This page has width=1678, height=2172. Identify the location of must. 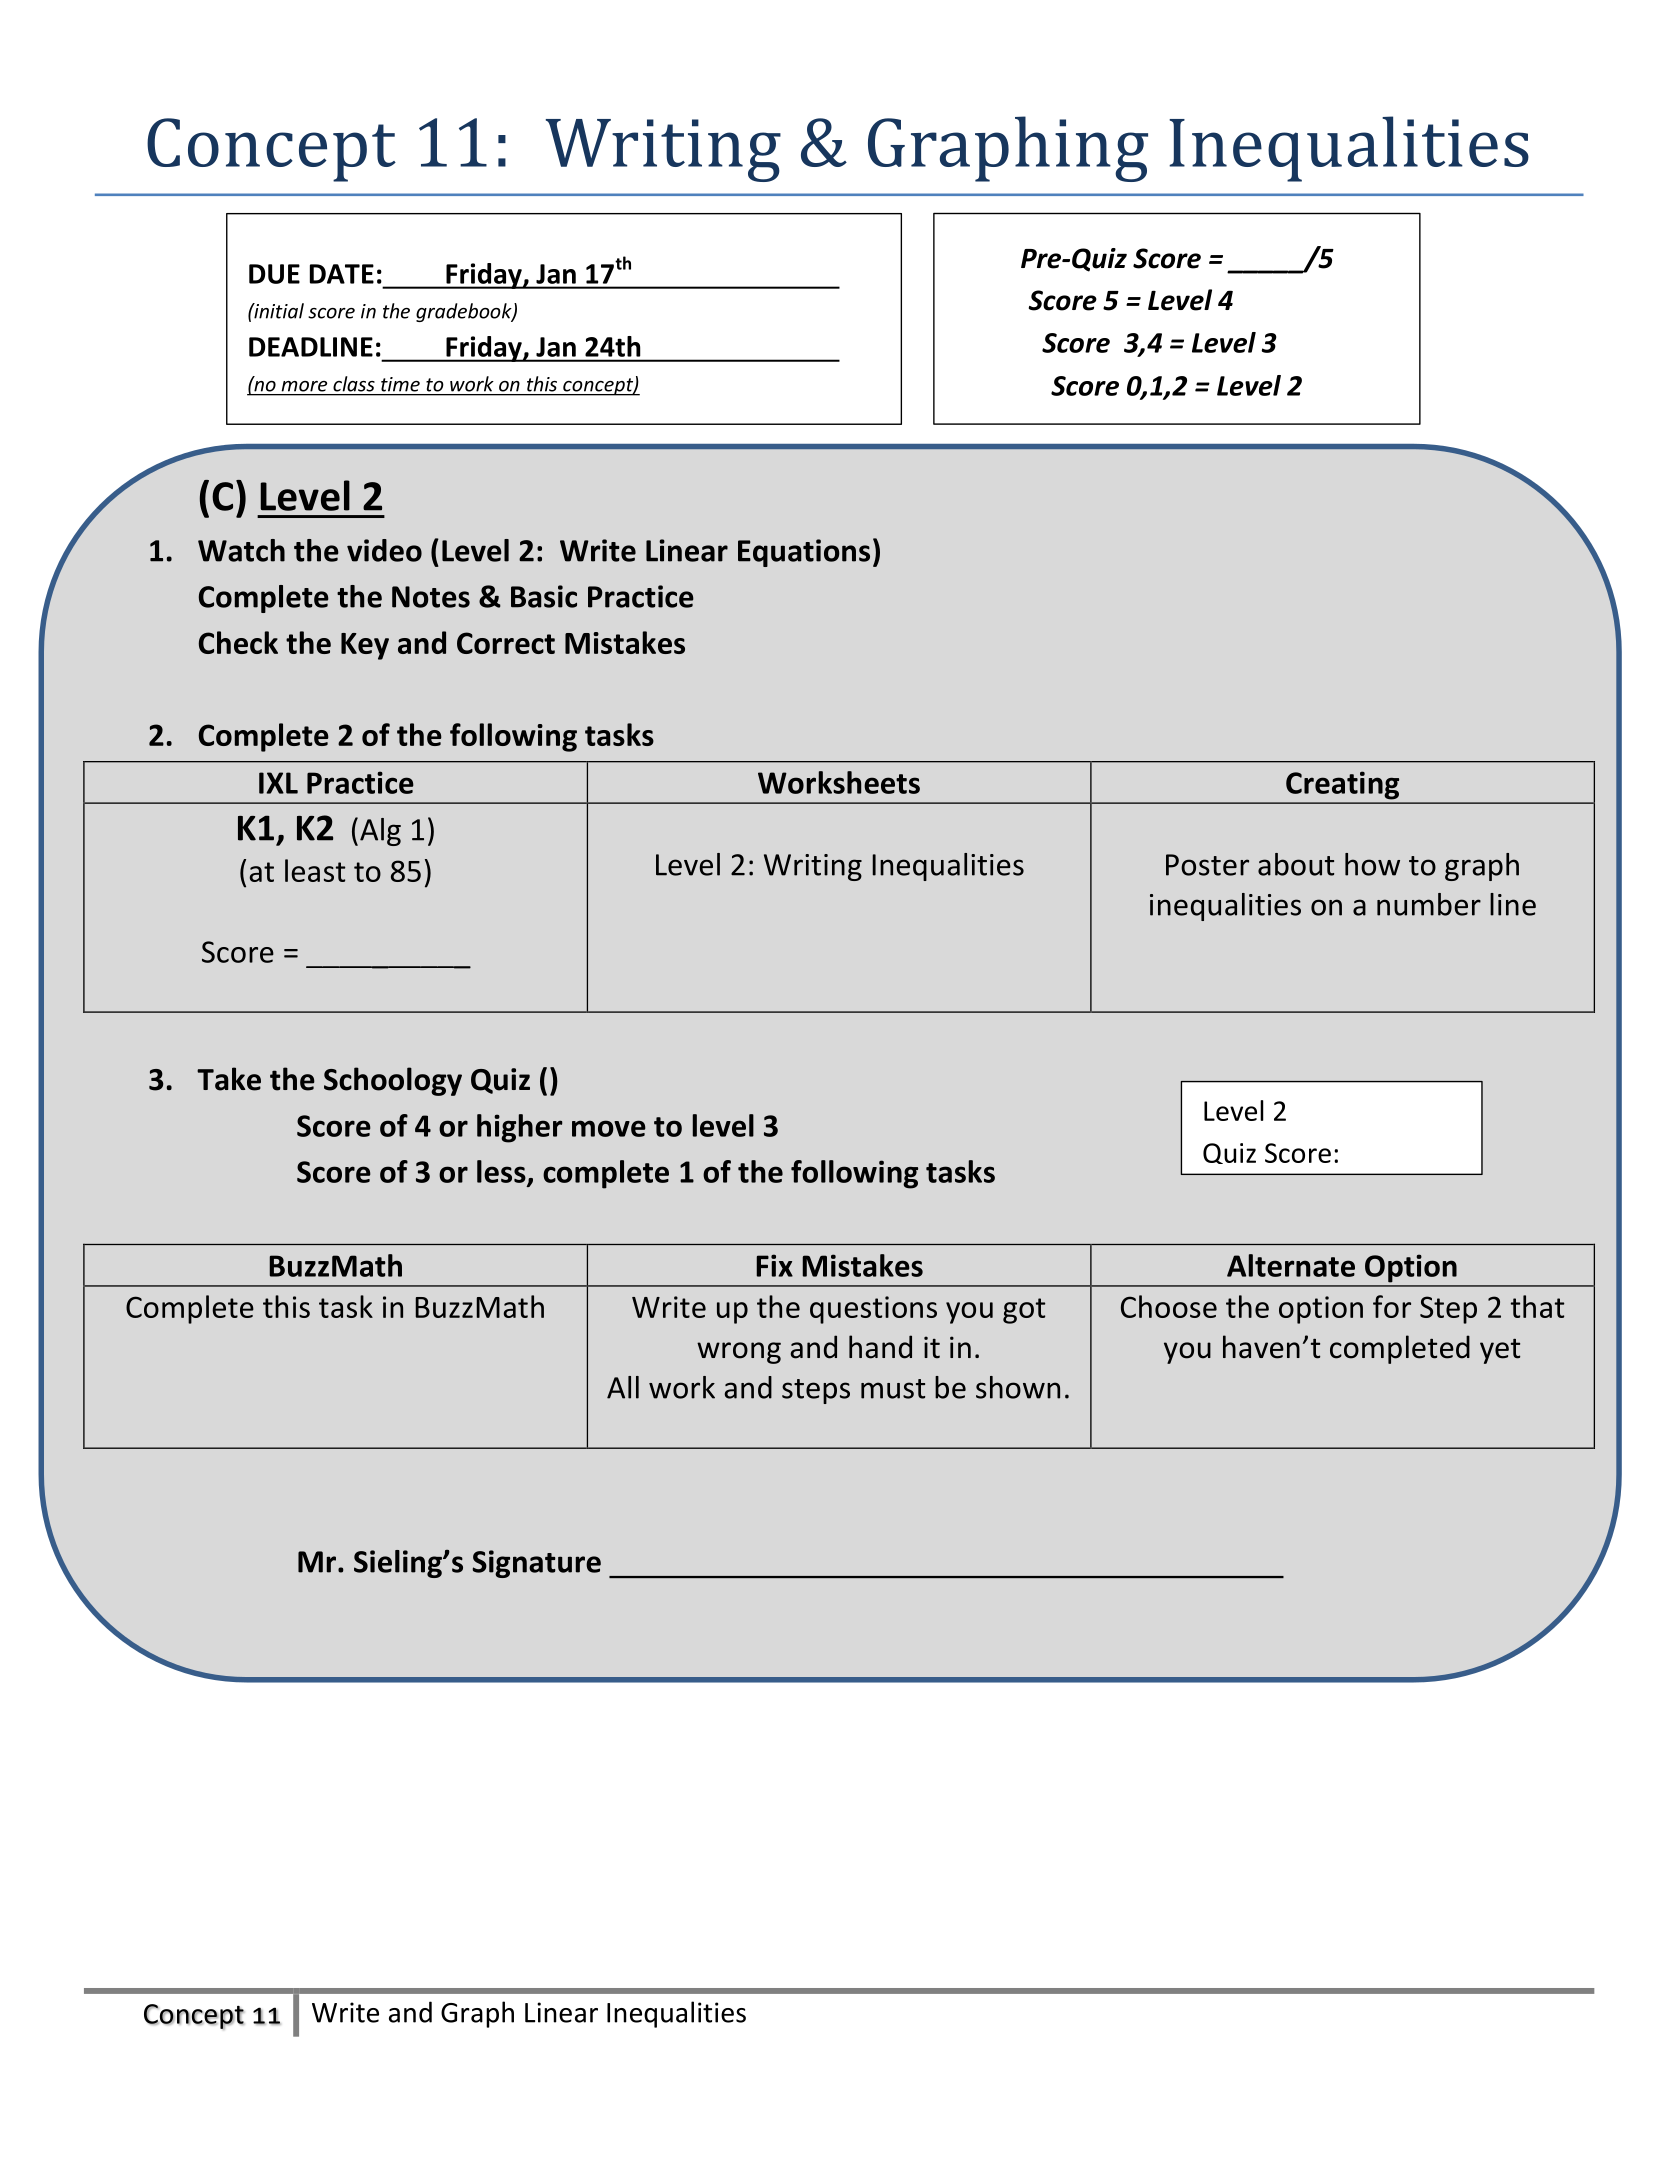
(893, 1389).
